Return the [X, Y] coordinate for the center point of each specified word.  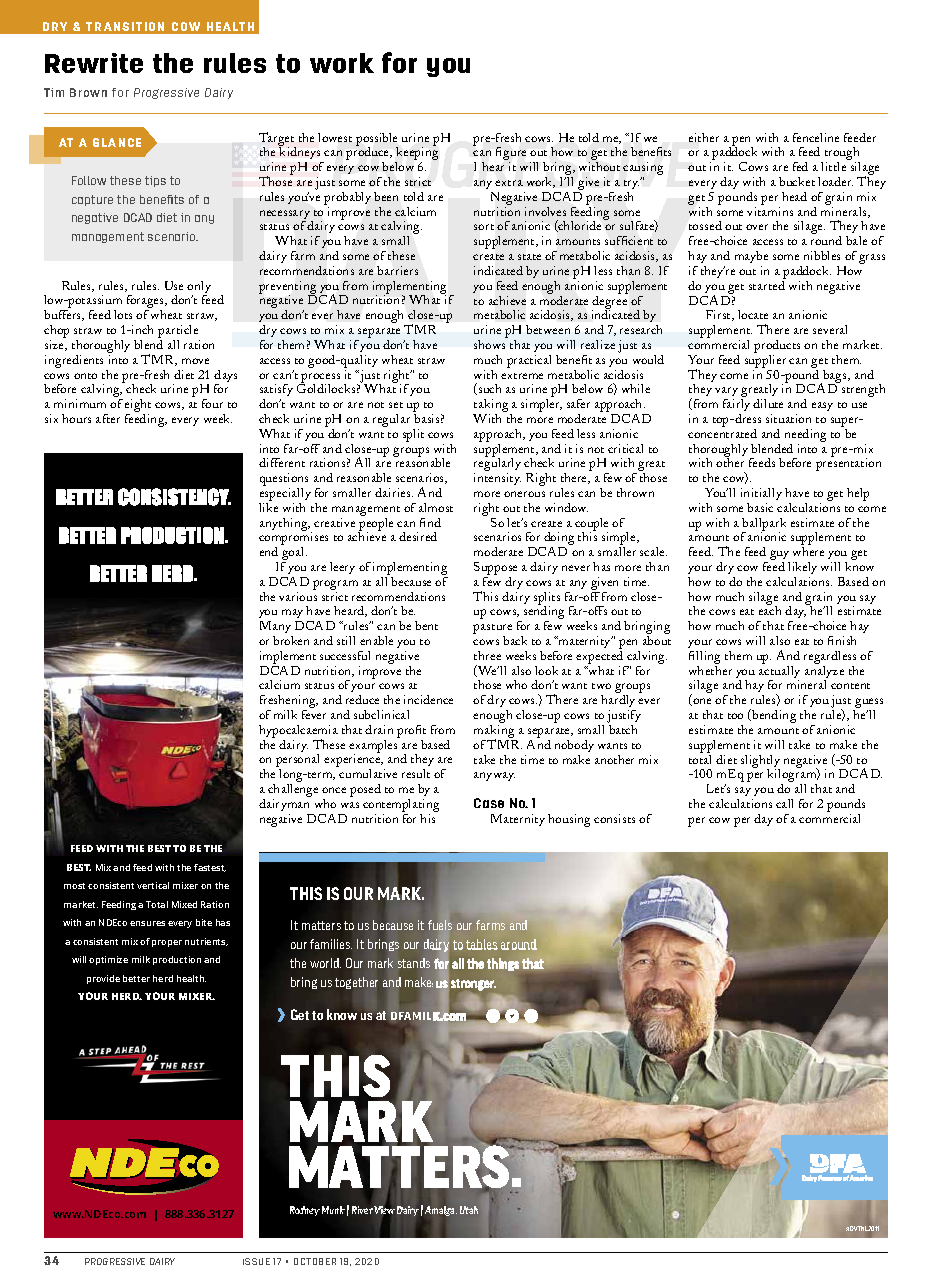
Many [276, 629]
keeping [416, 154]
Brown [88, 92]
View [384, 1210]
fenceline [816, 137]
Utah [469, 1210]
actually [779, 672]
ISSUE [256, 1261]
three [487, 655]
